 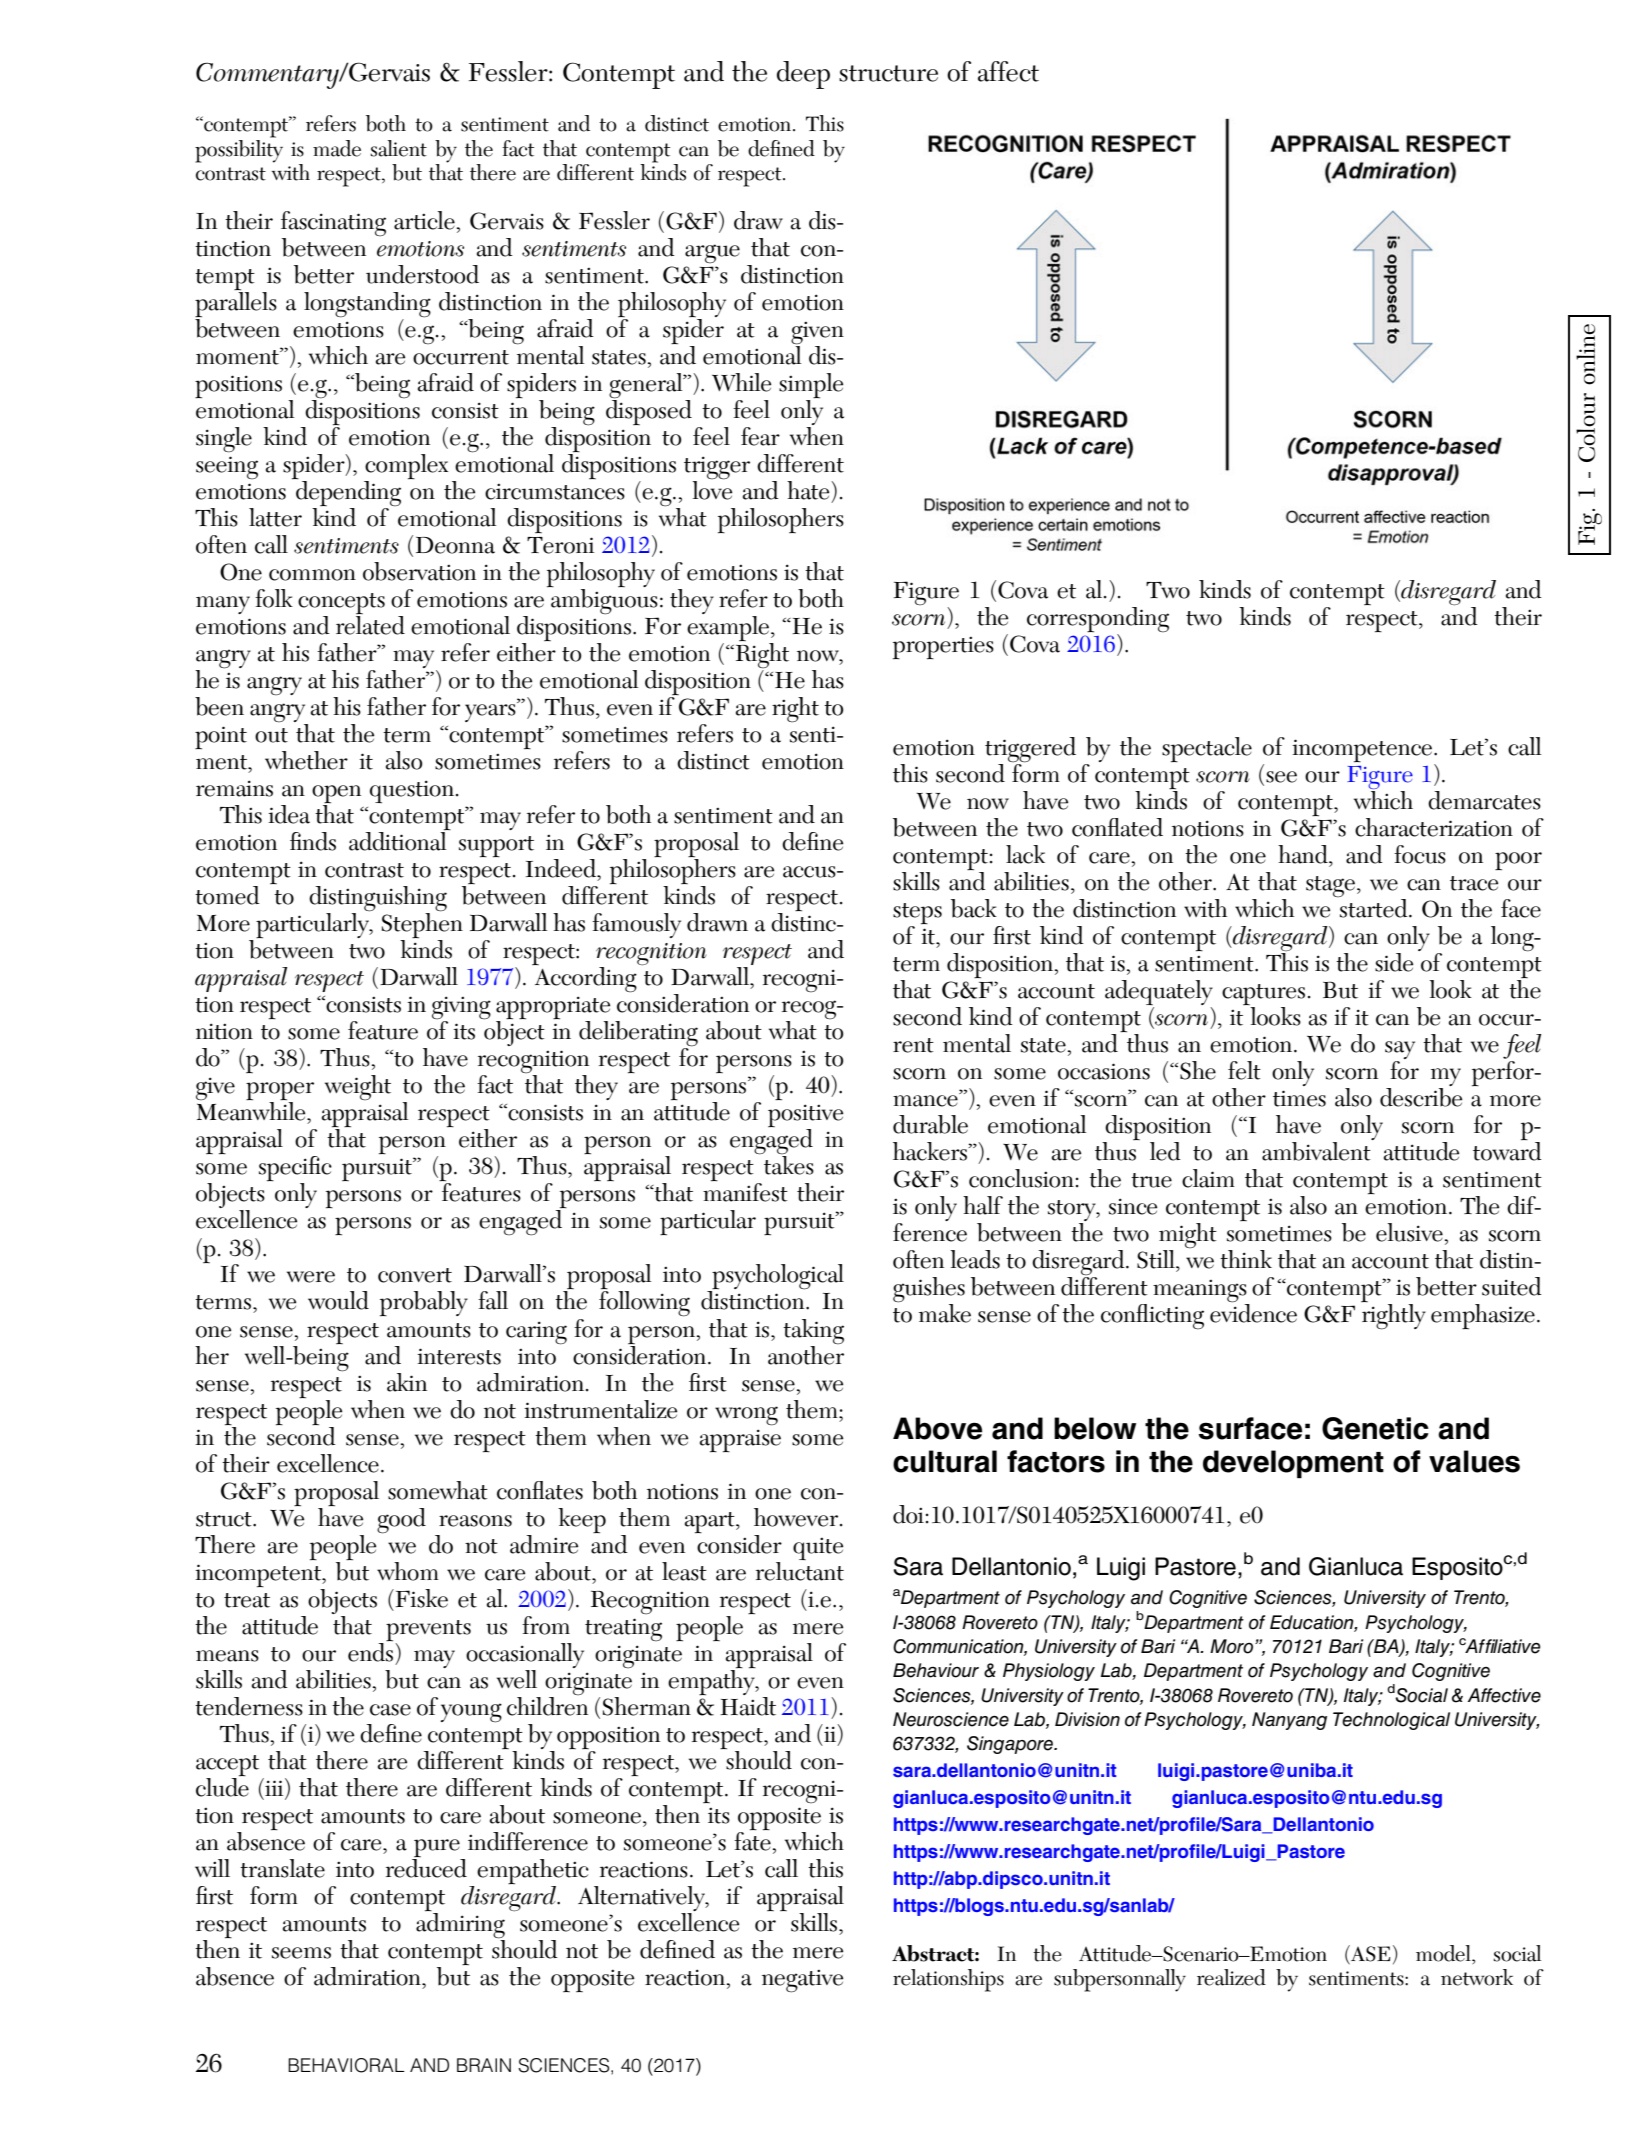 I want to click on positive, so click(x=805, y=1117).
